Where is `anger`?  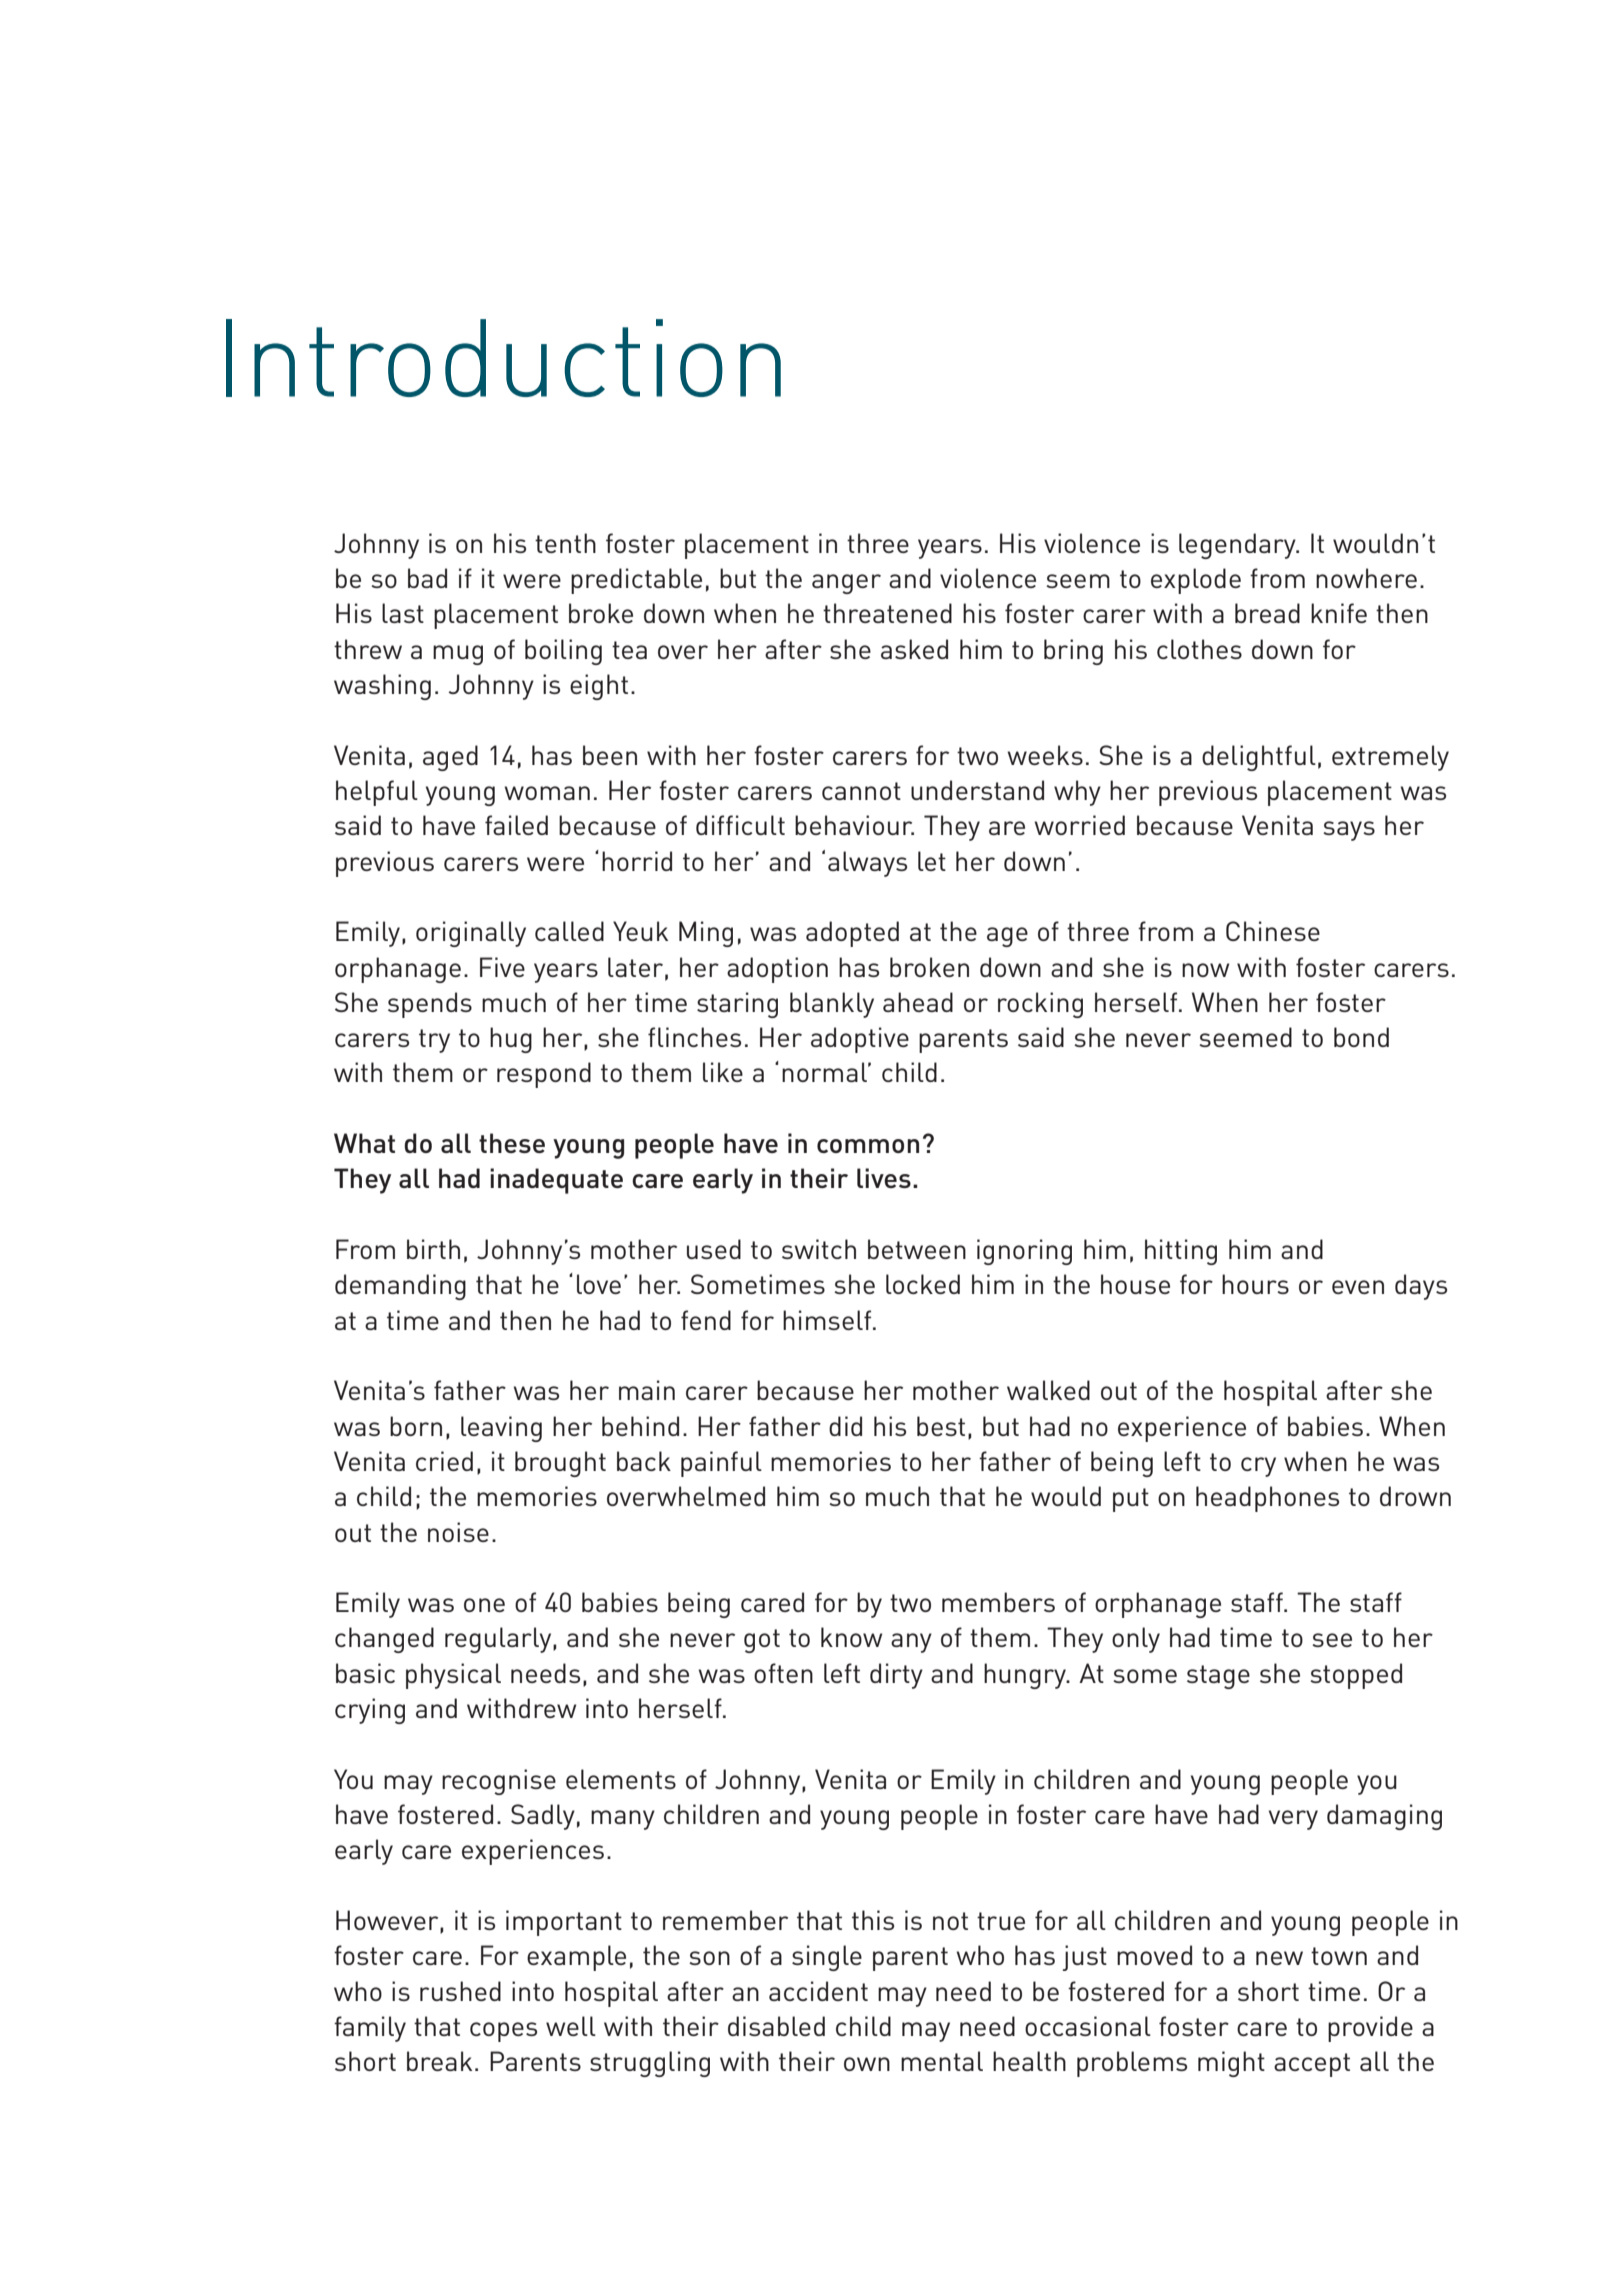
anger is located at coordinates (846, 584).
